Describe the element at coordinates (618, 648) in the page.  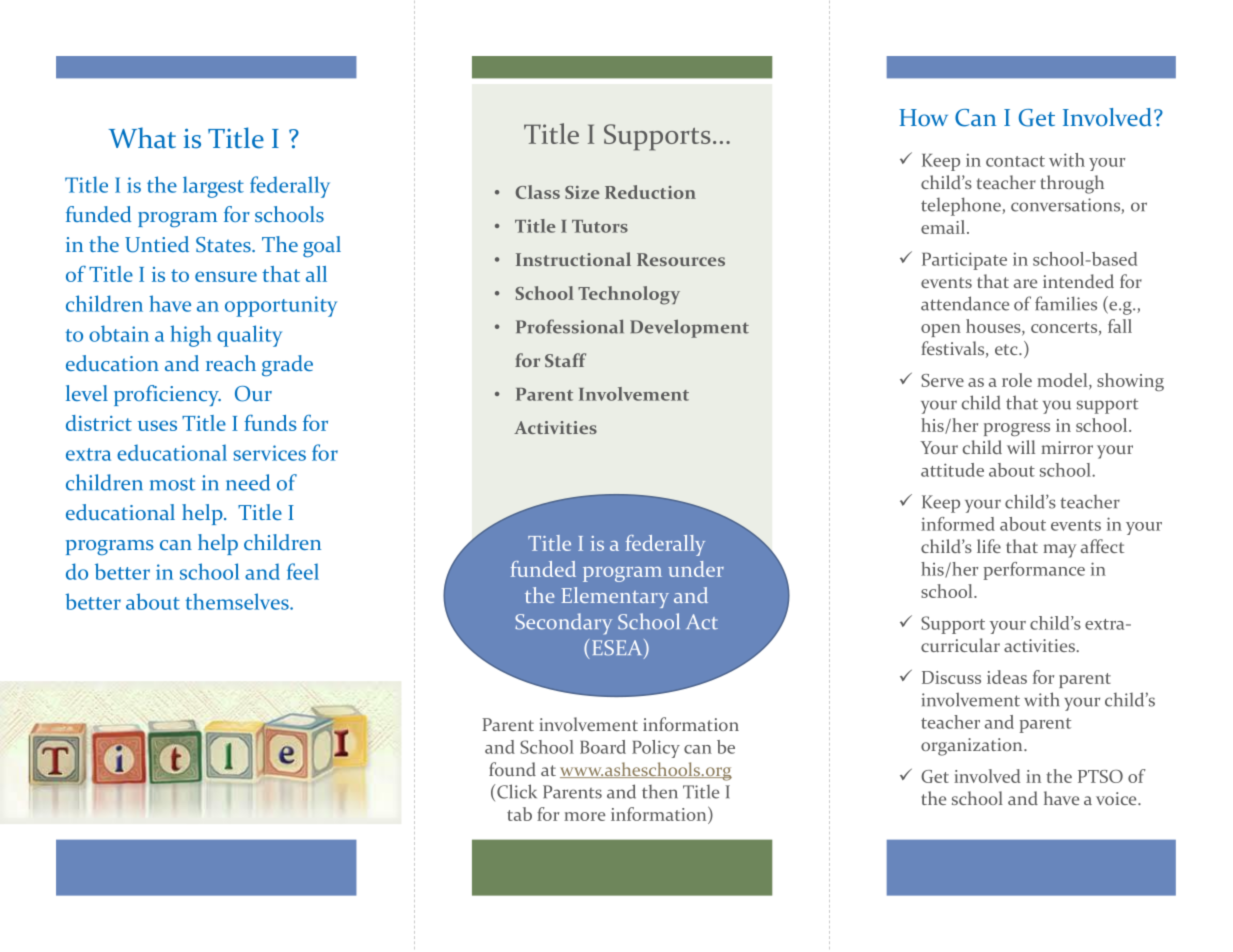
I see `ESEA` at that location.
